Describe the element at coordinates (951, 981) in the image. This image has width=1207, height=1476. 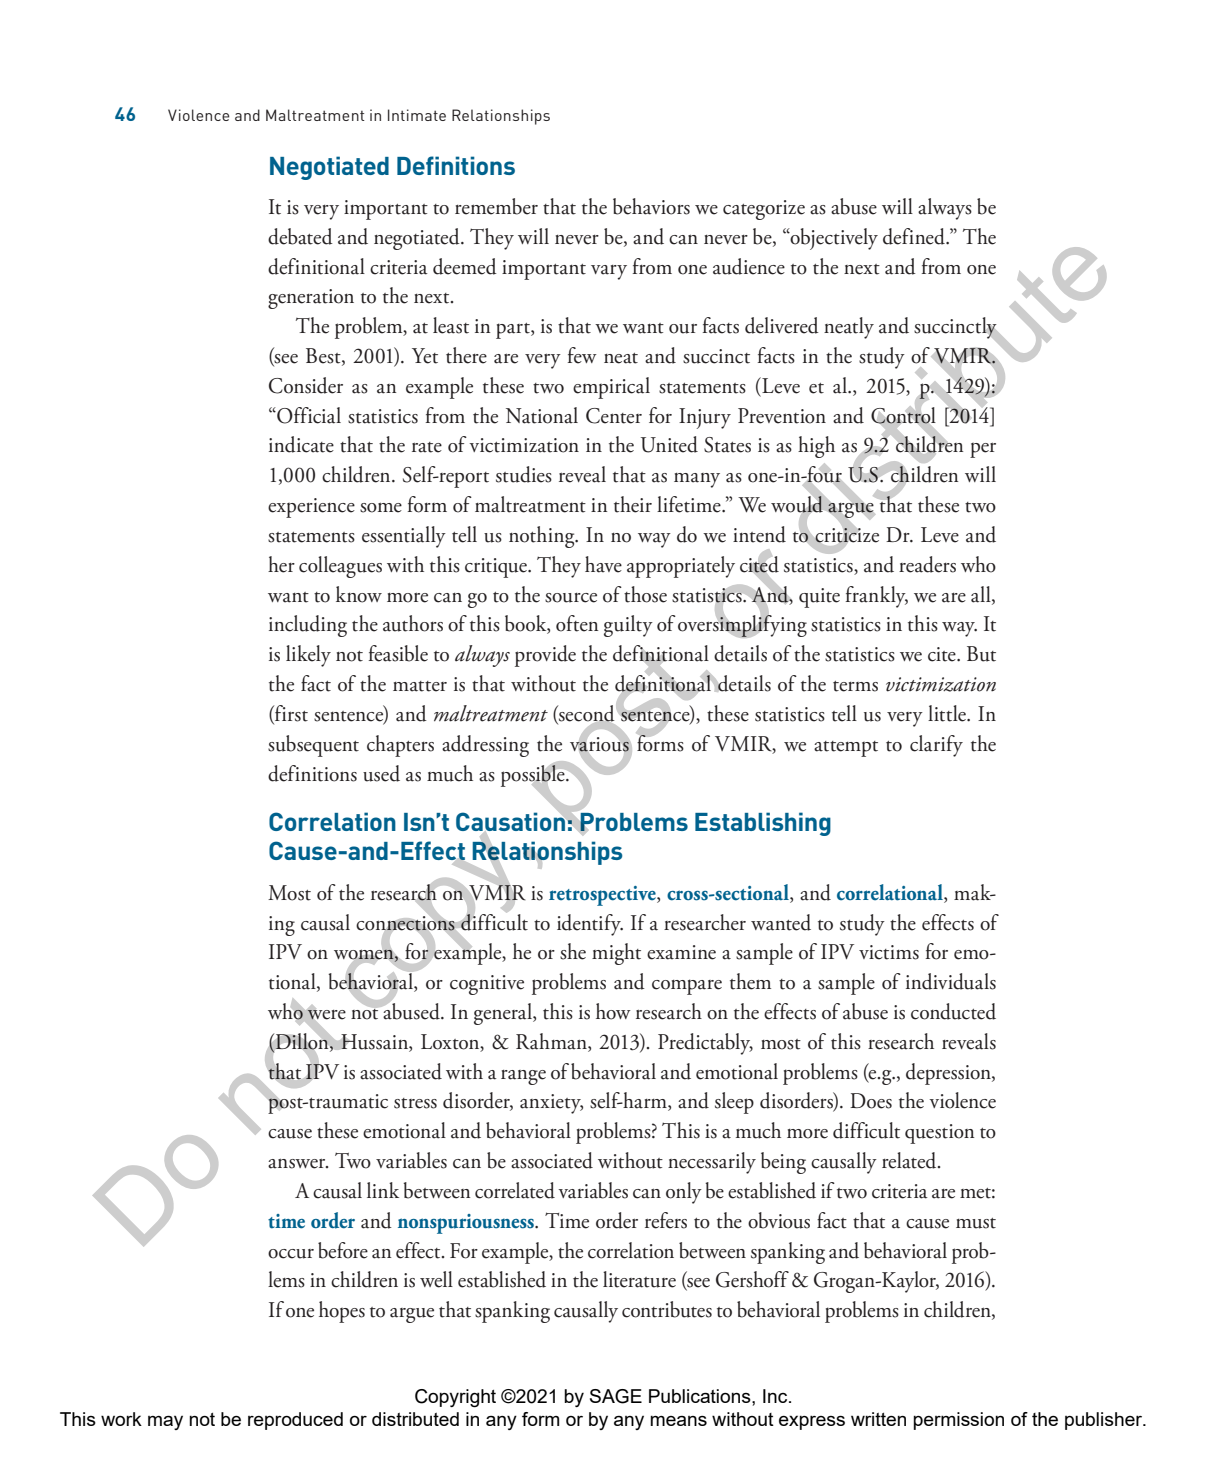
I see `individuals` at that location.
